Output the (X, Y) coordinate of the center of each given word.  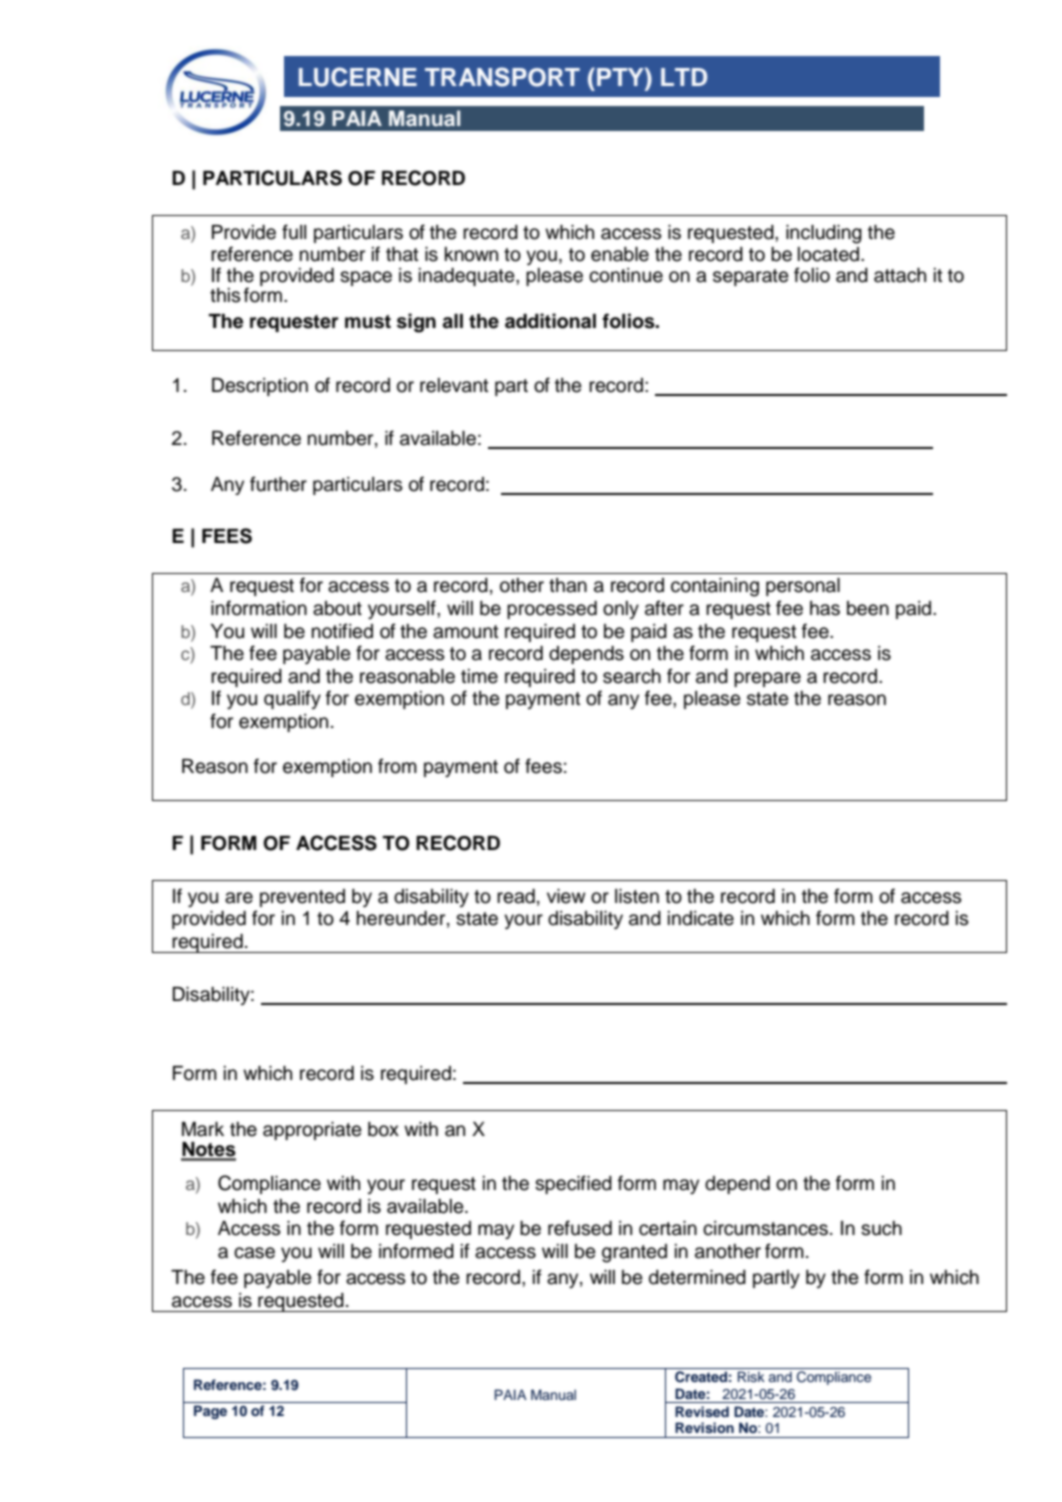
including (824, 234)
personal (803, 587)
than (568, 585)
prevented (302, 898)
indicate (701, 918)
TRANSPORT (502, 77)
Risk (751, 1376)
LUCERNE (358, 77)
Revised (702, 1411)
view (566, 896)
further (278, 484)
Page (210, 1412)
